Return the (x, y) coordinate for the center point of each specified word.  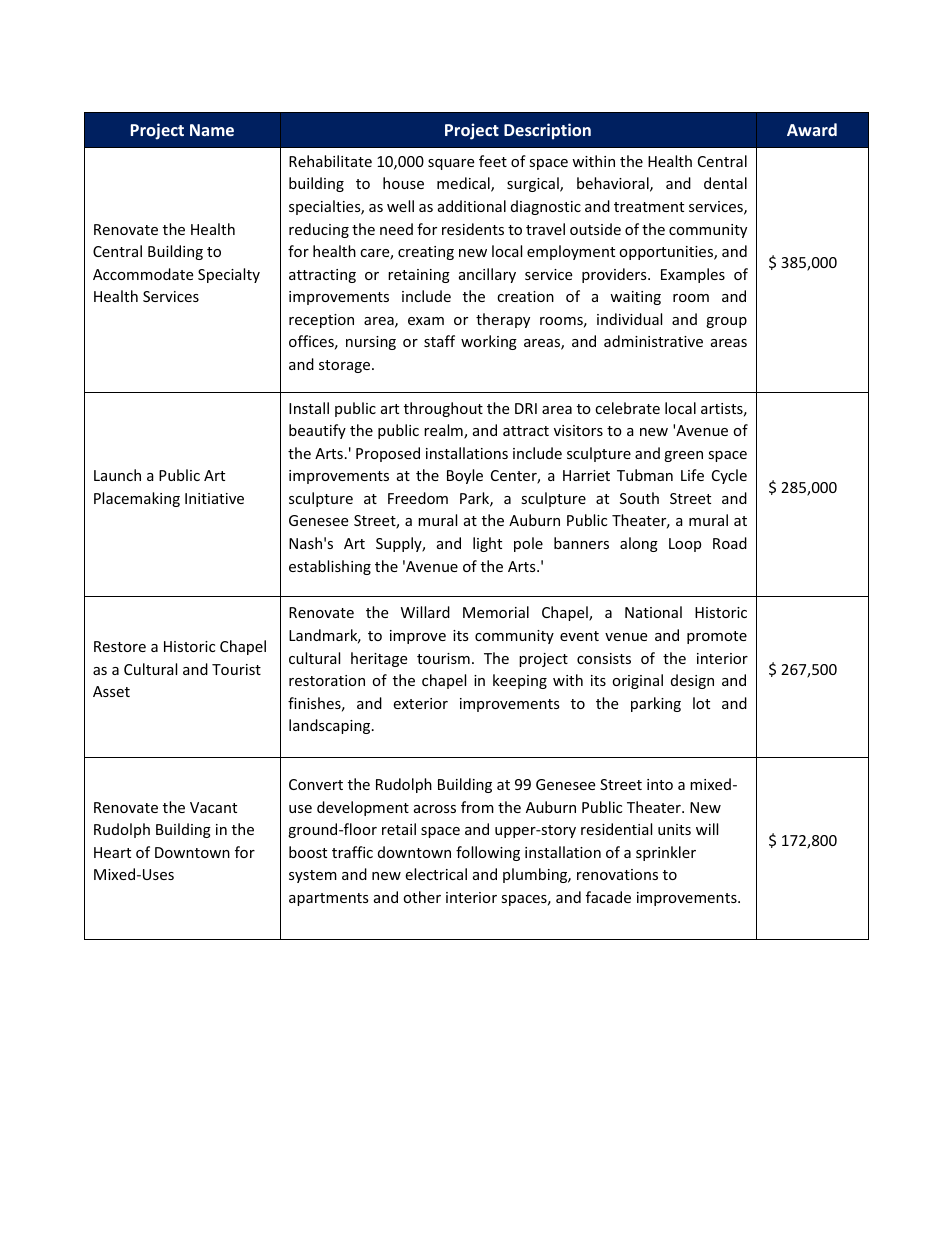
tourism (443, 658)
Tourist (236, 669)
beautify (317, 431)
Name (212, 130)
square (451, 164)
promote (717, 637)
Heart (112, 852)
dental (725, 183)
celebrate (627, 408)
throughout (443, 409)
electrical (436, 874)
